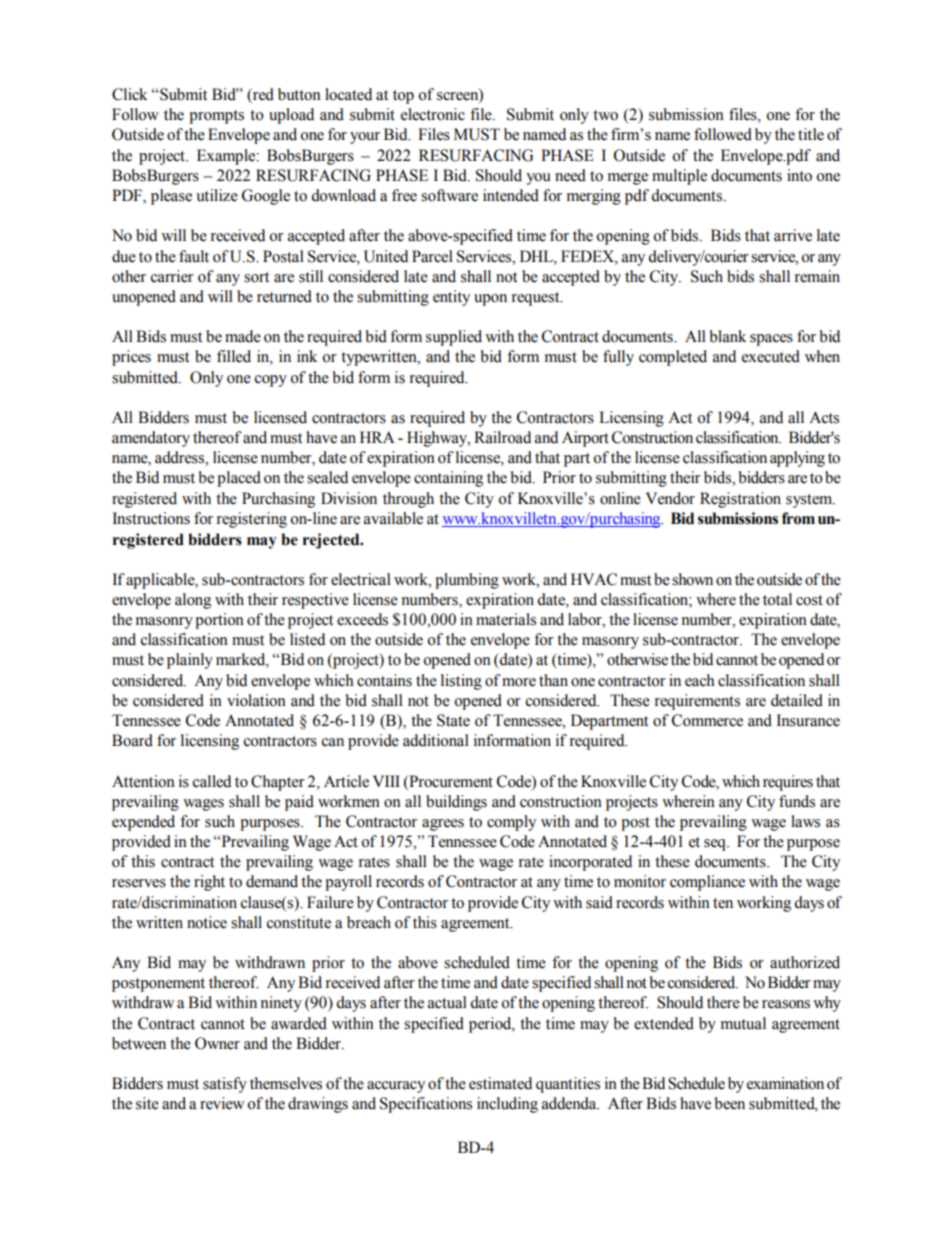 Image resolution: width=952 pixels, height=1233 pixels. Describe the element at coordinates (433, 114) in the screenshot. I see `electronic` at that location.
